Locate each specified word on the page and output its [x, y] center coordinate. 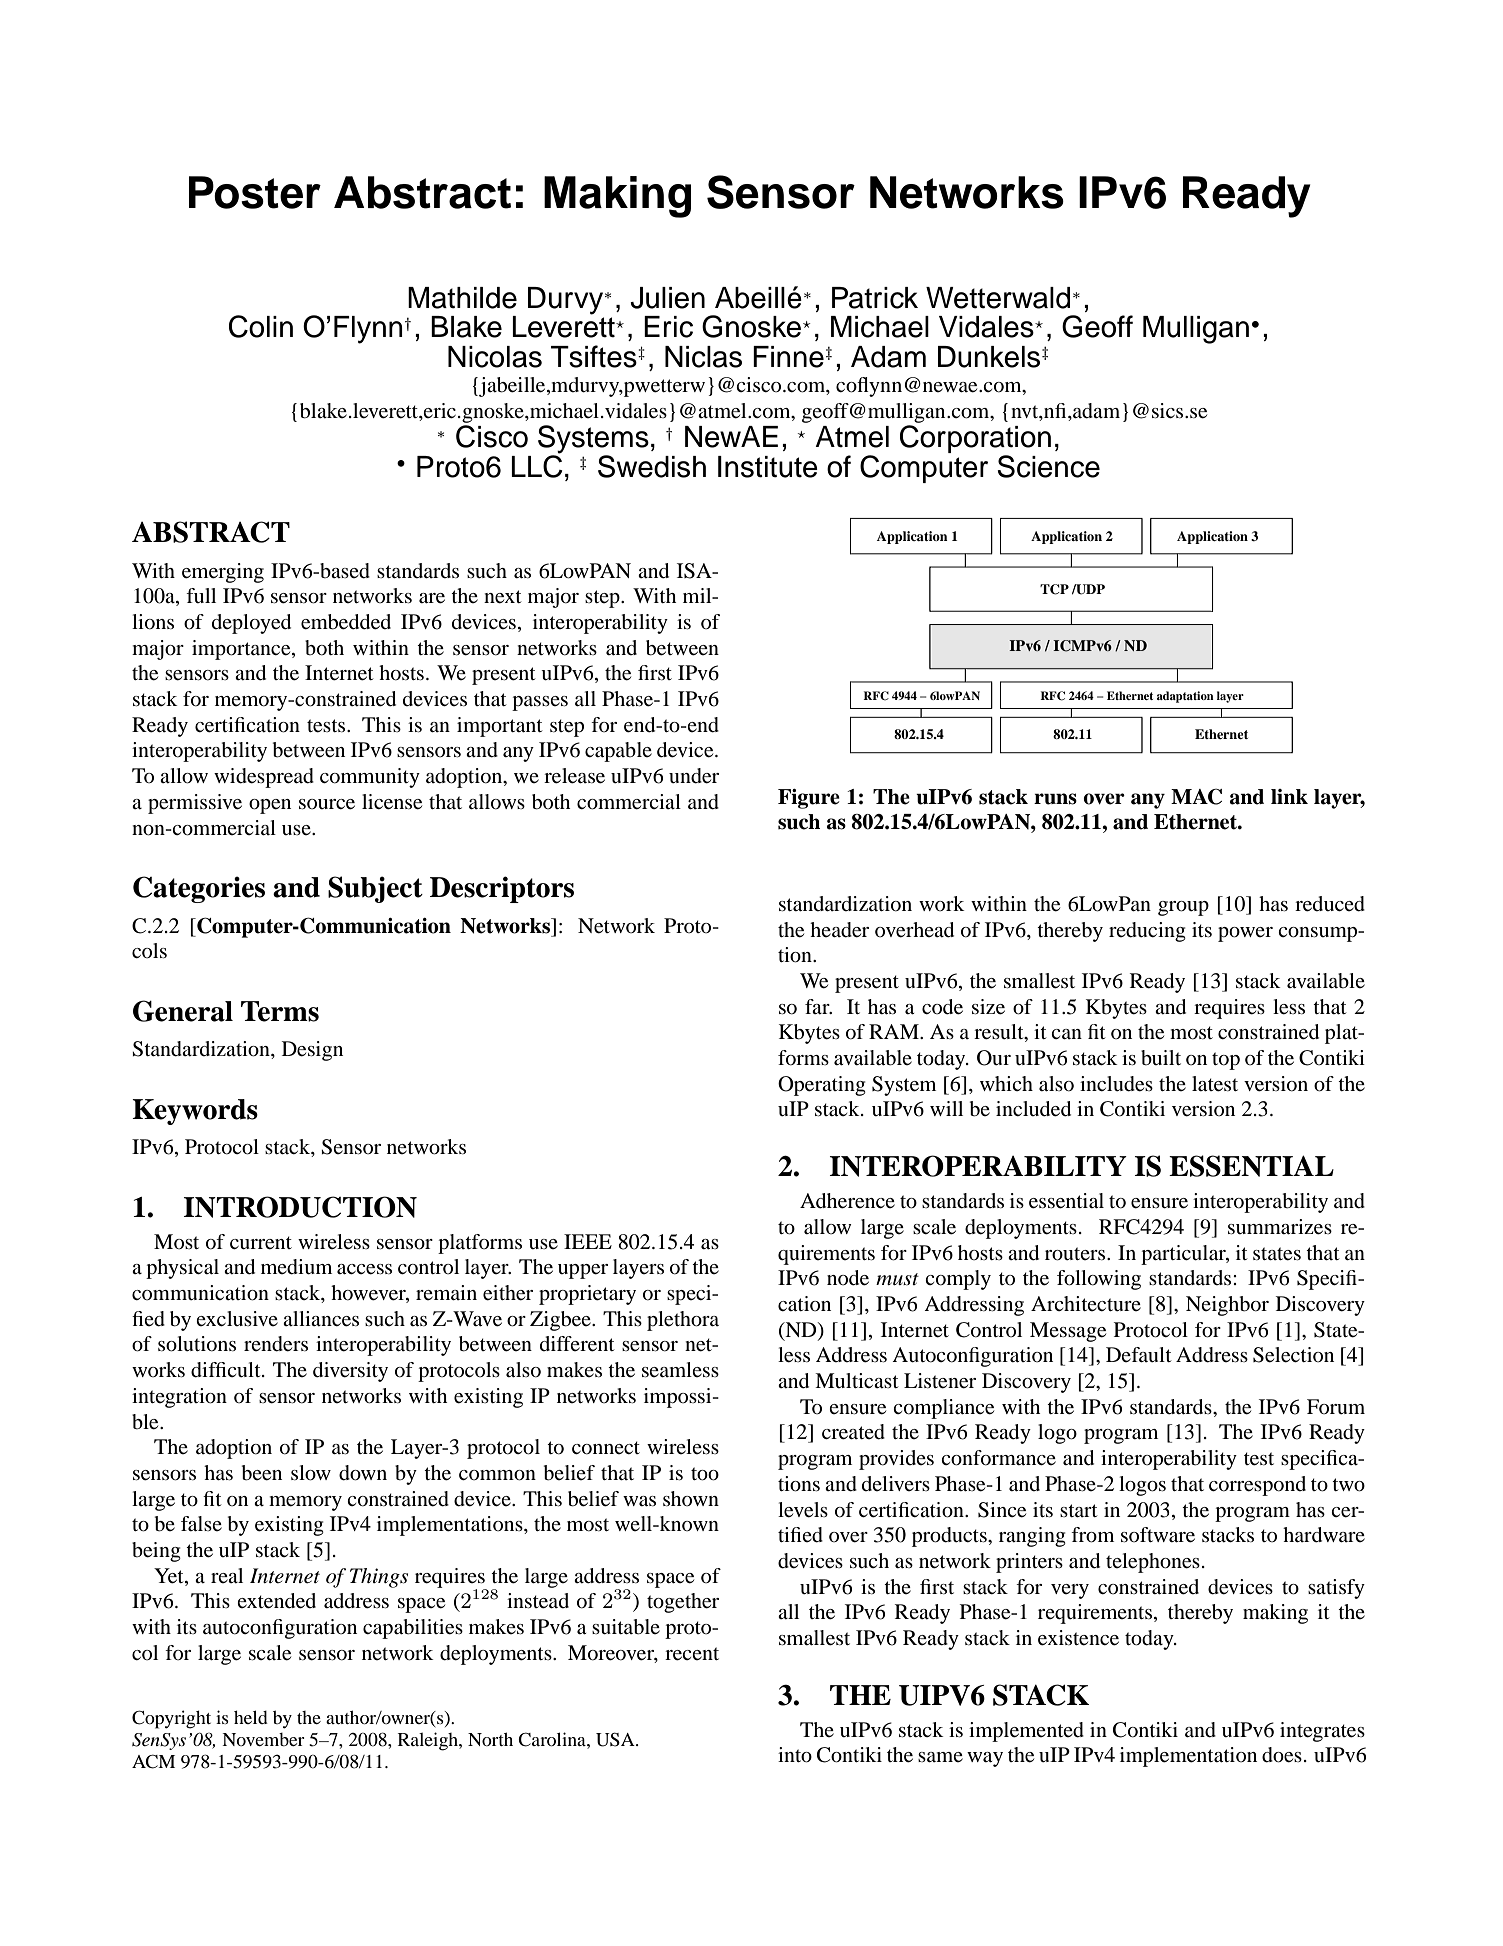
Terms [280, 1011]
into [795, 1755]
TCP [1054, 589]
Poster [255, 192]
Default [1139, 1354]
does [1282, 1755]
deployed [251, 624]
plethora [683, 1321]
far [818, 1006]
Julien [667, 298]
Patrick [875, 298]
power [1245, 934]
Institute [768, 467]
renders [276, 1344]
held [251, 1717]
